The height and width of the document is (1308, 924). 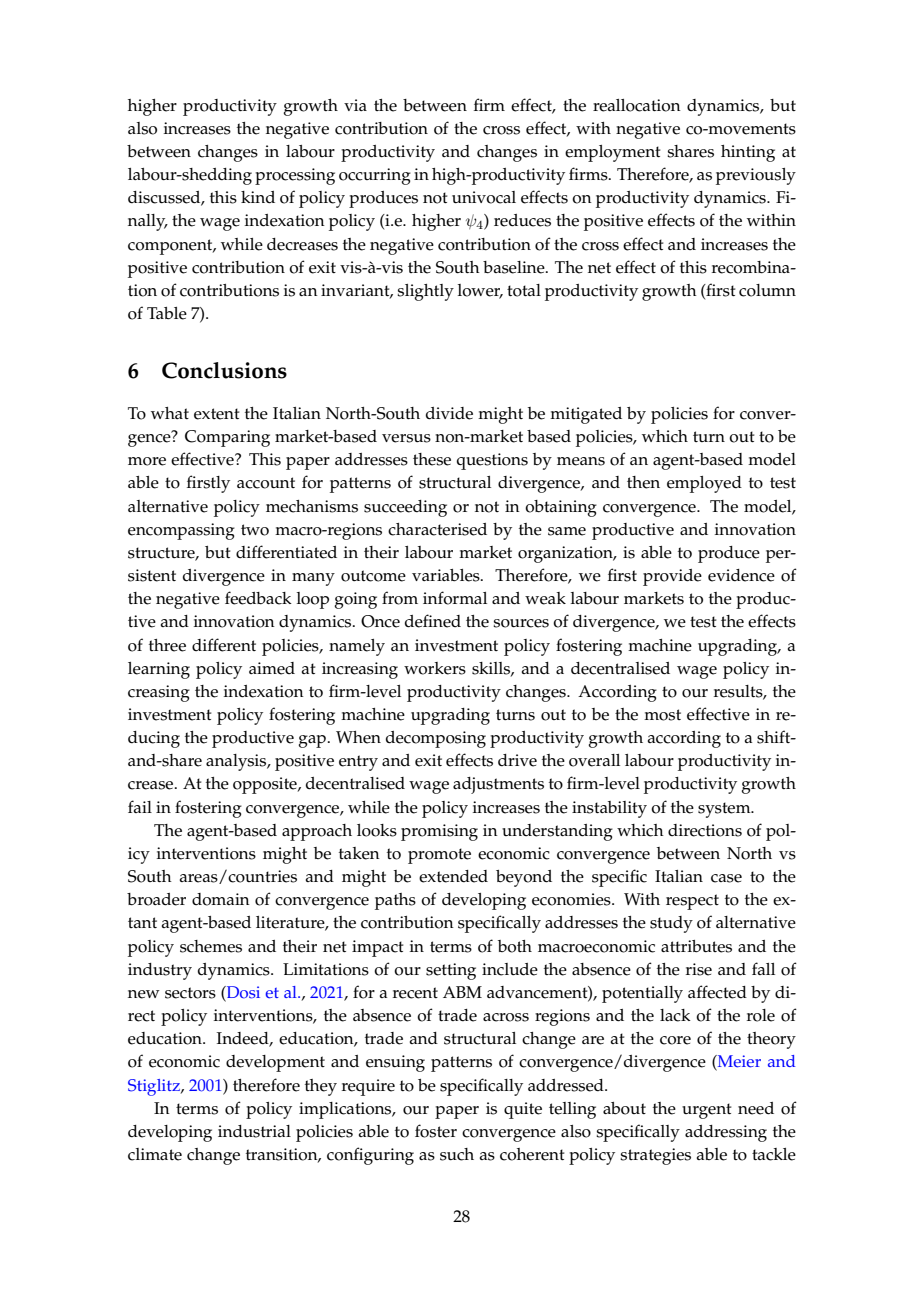 I want to click on hinting, so click(x=748, y=153).
